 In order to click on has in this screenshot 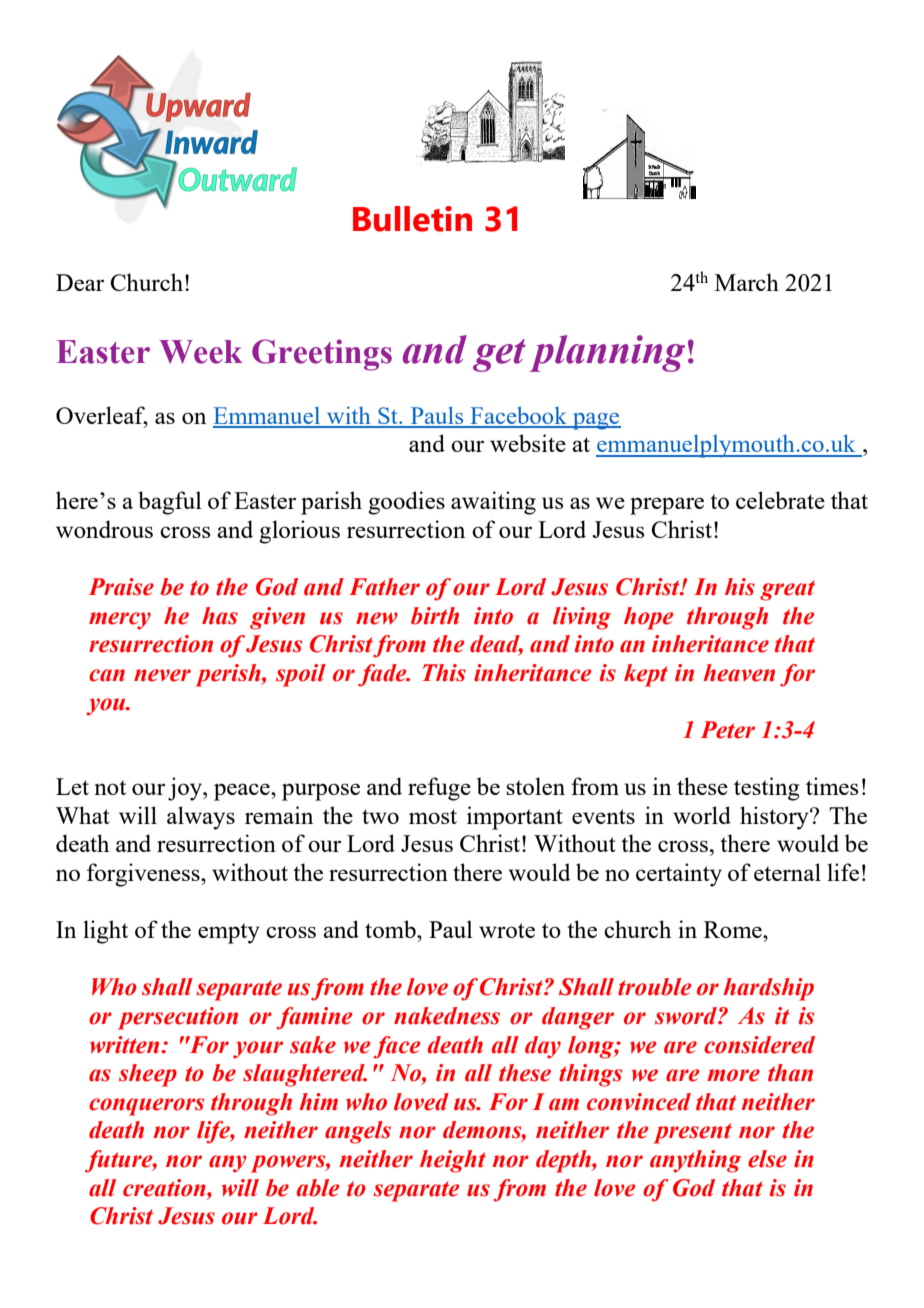, I will do `click(220, 616)`.
